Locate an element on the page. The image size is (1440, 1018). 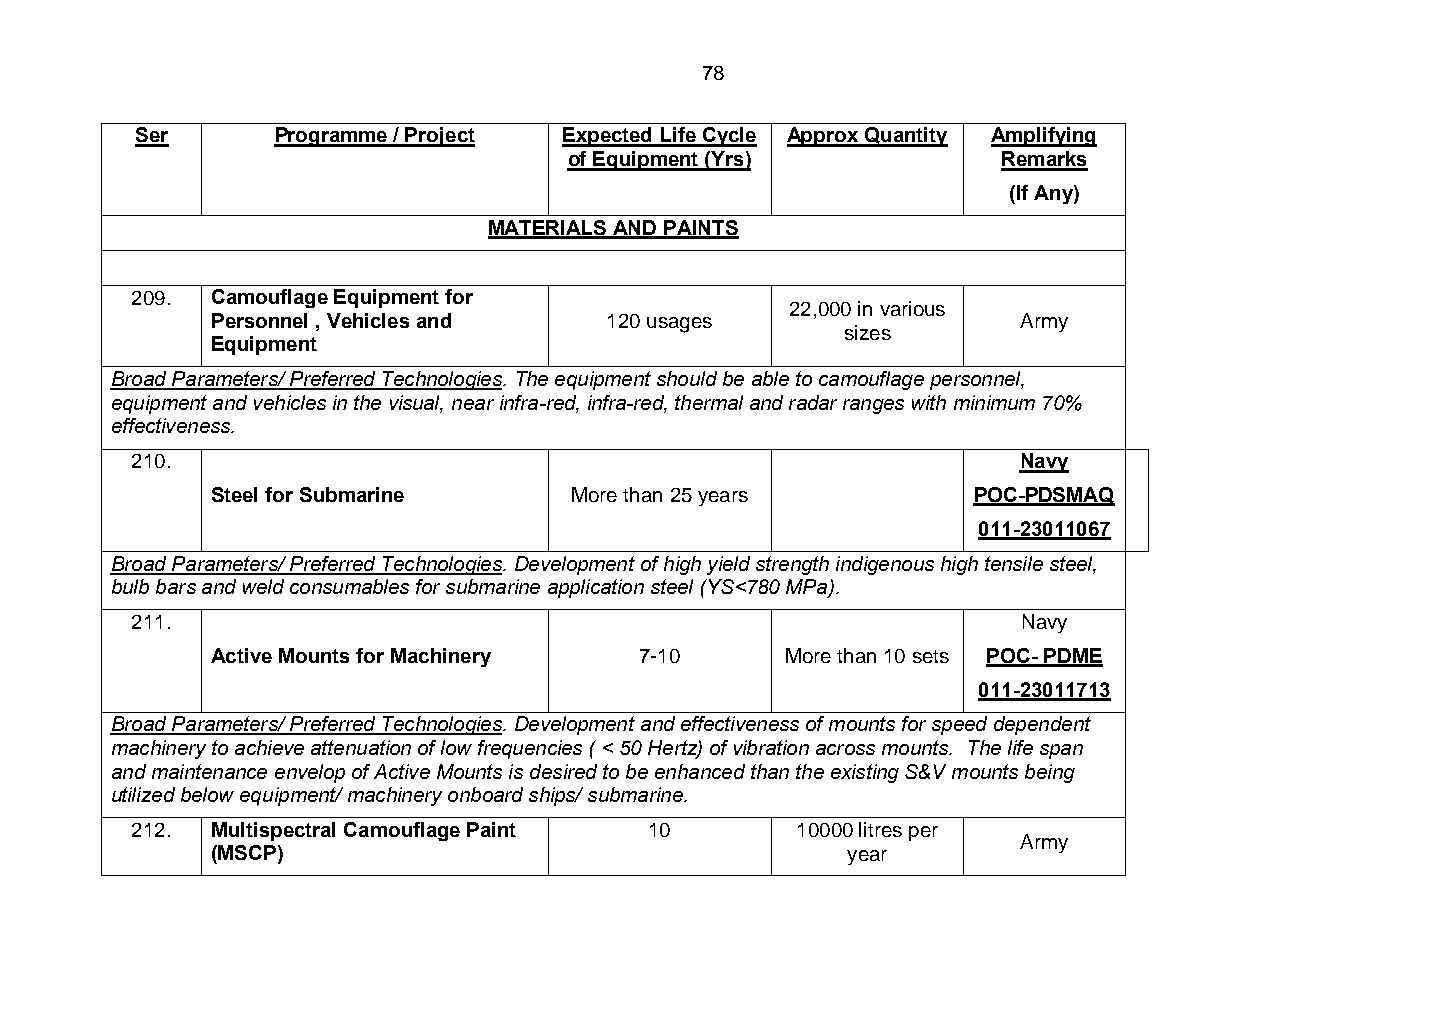
indigenous is located at coordinates (885, 565).
